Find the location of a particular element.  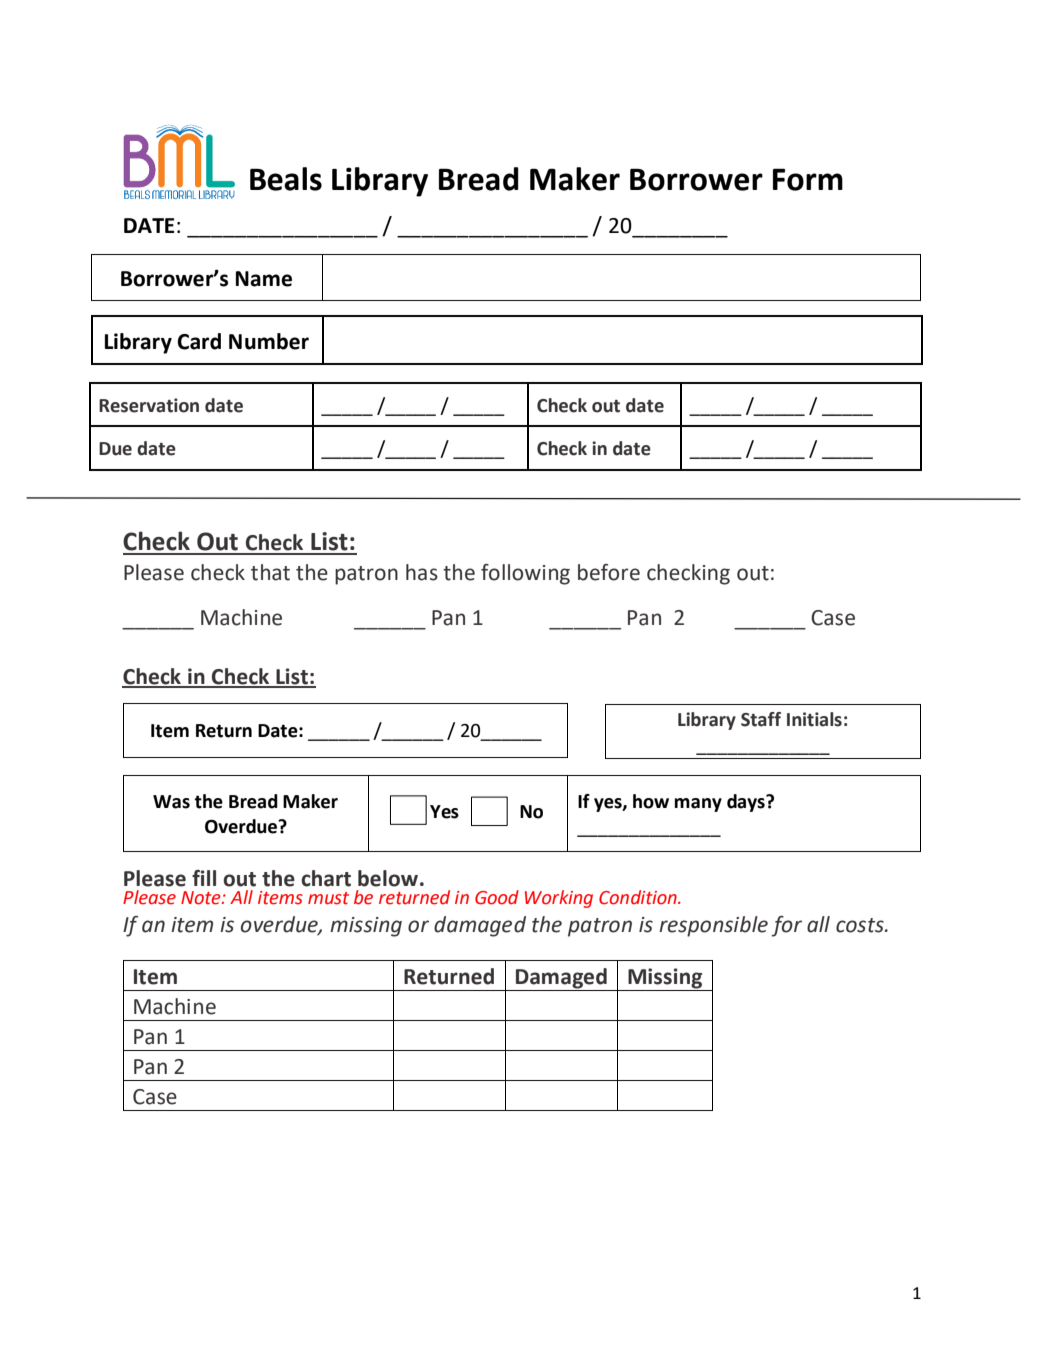

Name is located at coordinates (264, 279).
